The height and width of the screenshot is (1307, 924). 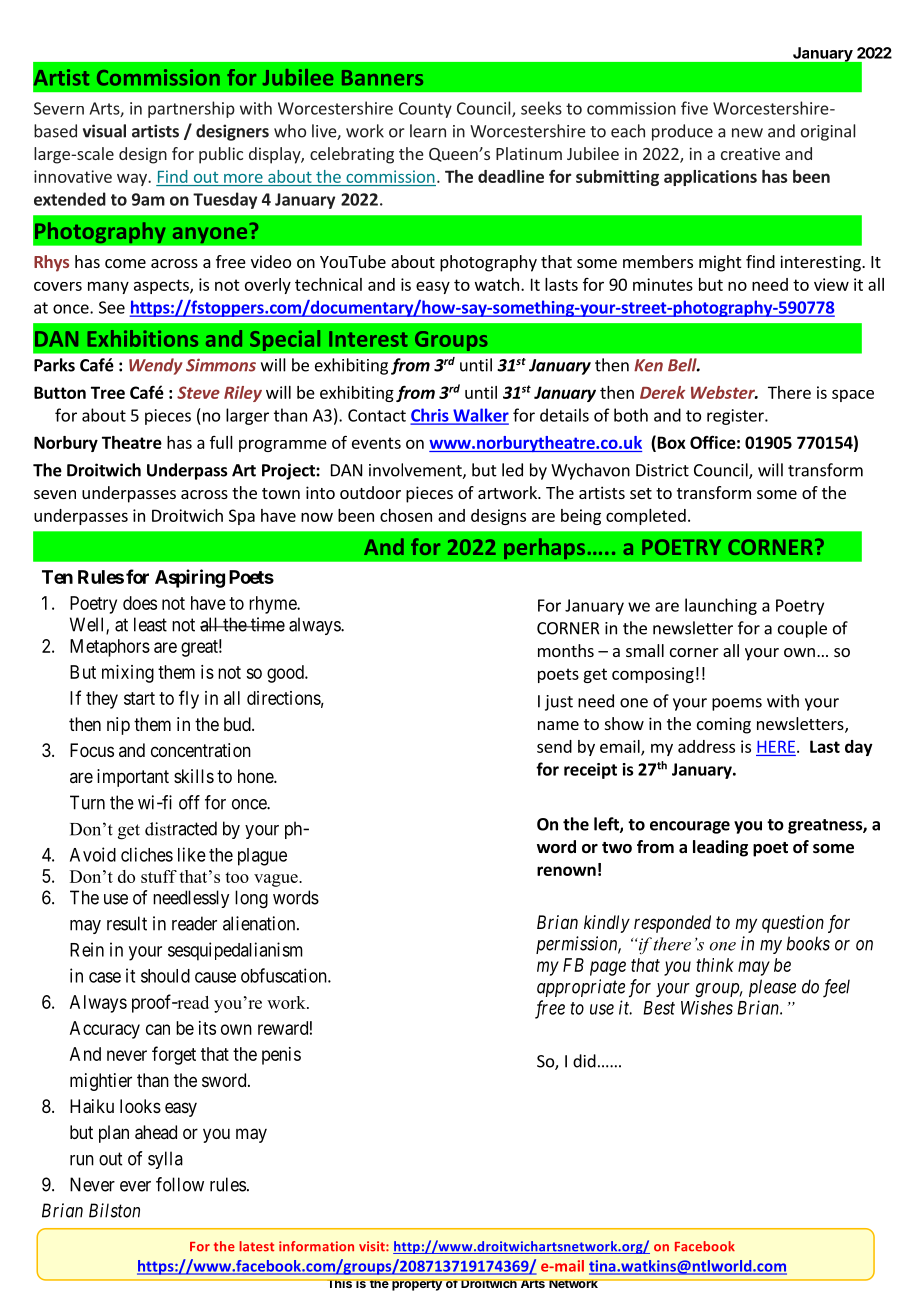 I want to click on just, so click(x=559, y=703).
